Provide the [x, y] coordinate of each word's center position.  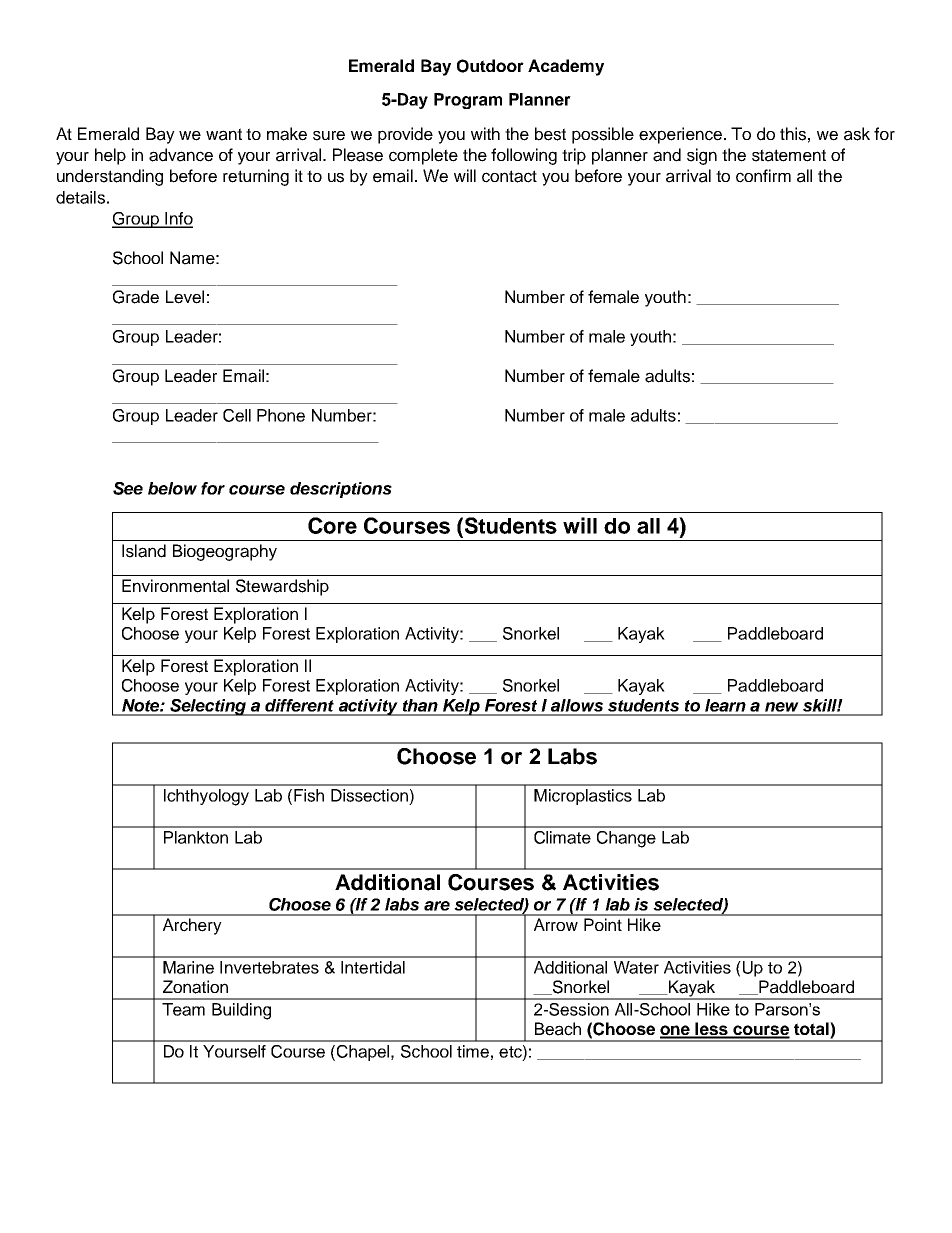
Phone [281, 415]
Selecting [208, 707]
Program [468, 101]
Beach [558, 1029]
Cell [237, 415]
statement [789, 155]
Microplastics [583, 797]
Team [183, 1009]
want [224, 134]
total [812, 1030]
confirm [763, 176]
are [437, 906]
